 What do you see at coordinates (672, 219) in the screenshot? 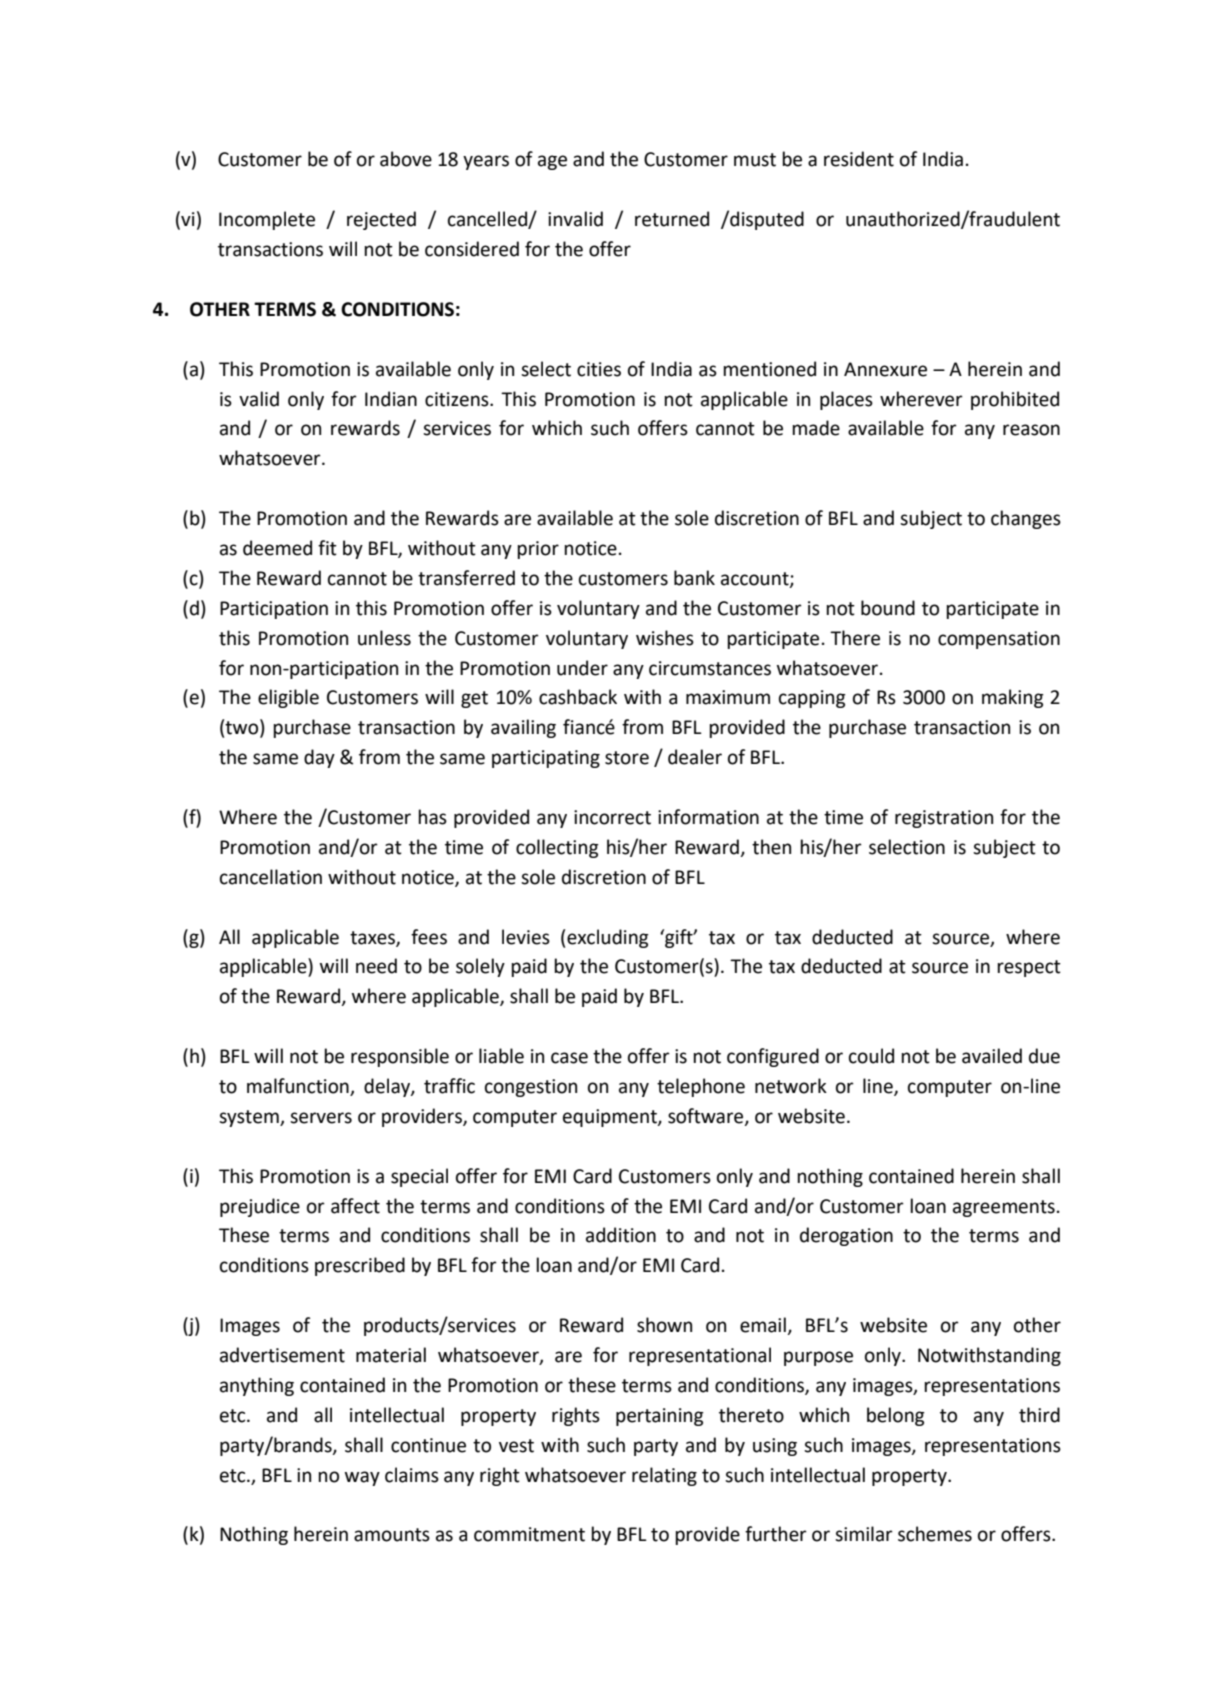
I see `returned` at bounding box center [672, 219].
